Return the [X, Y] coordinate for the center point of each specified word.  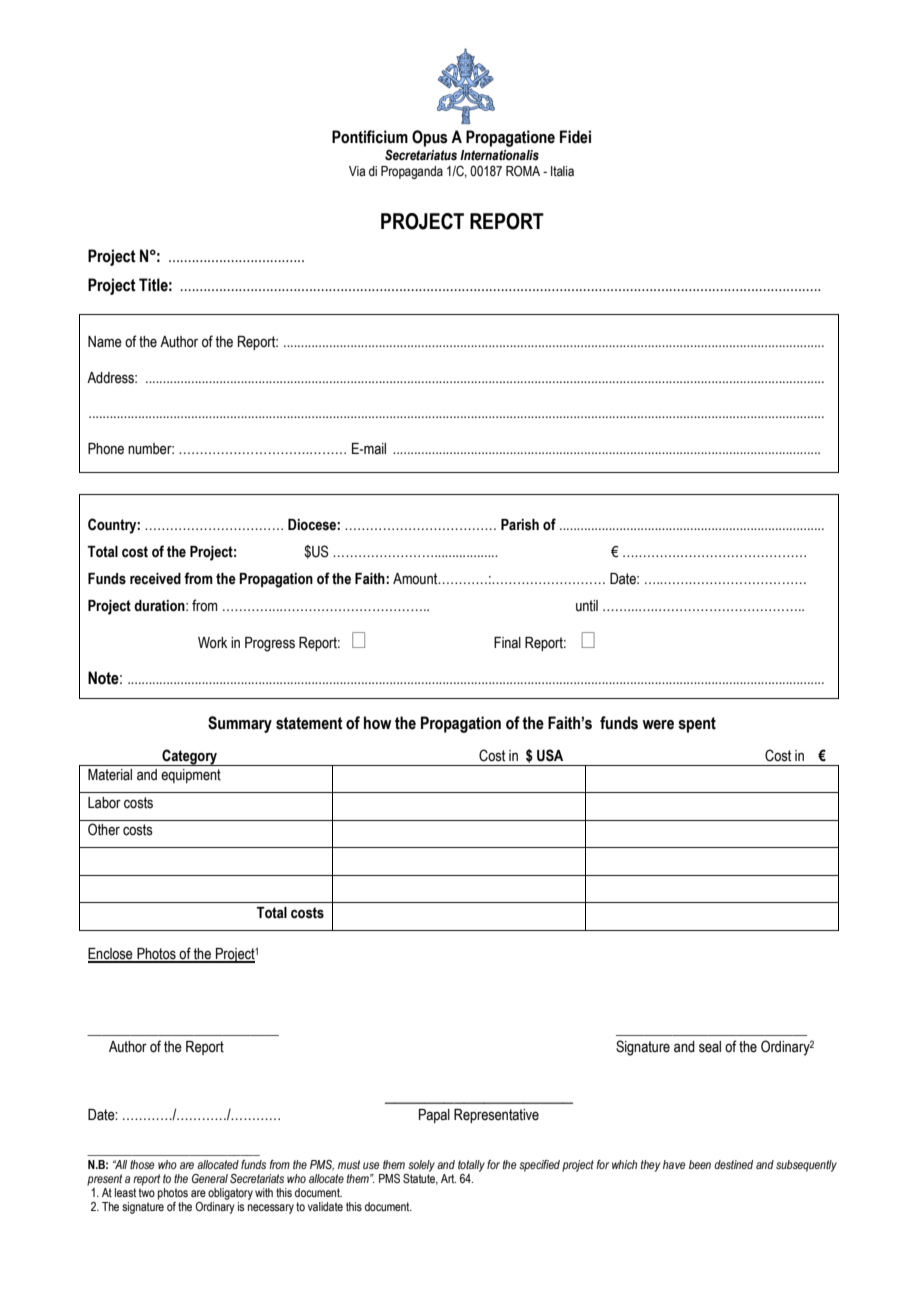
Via [357, 171]
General [210, 1178]
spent [697, 725]
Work [212, 643]
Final [507, 642]
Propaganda [412, 172]
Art [448, 1178]
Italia [562, 171]
